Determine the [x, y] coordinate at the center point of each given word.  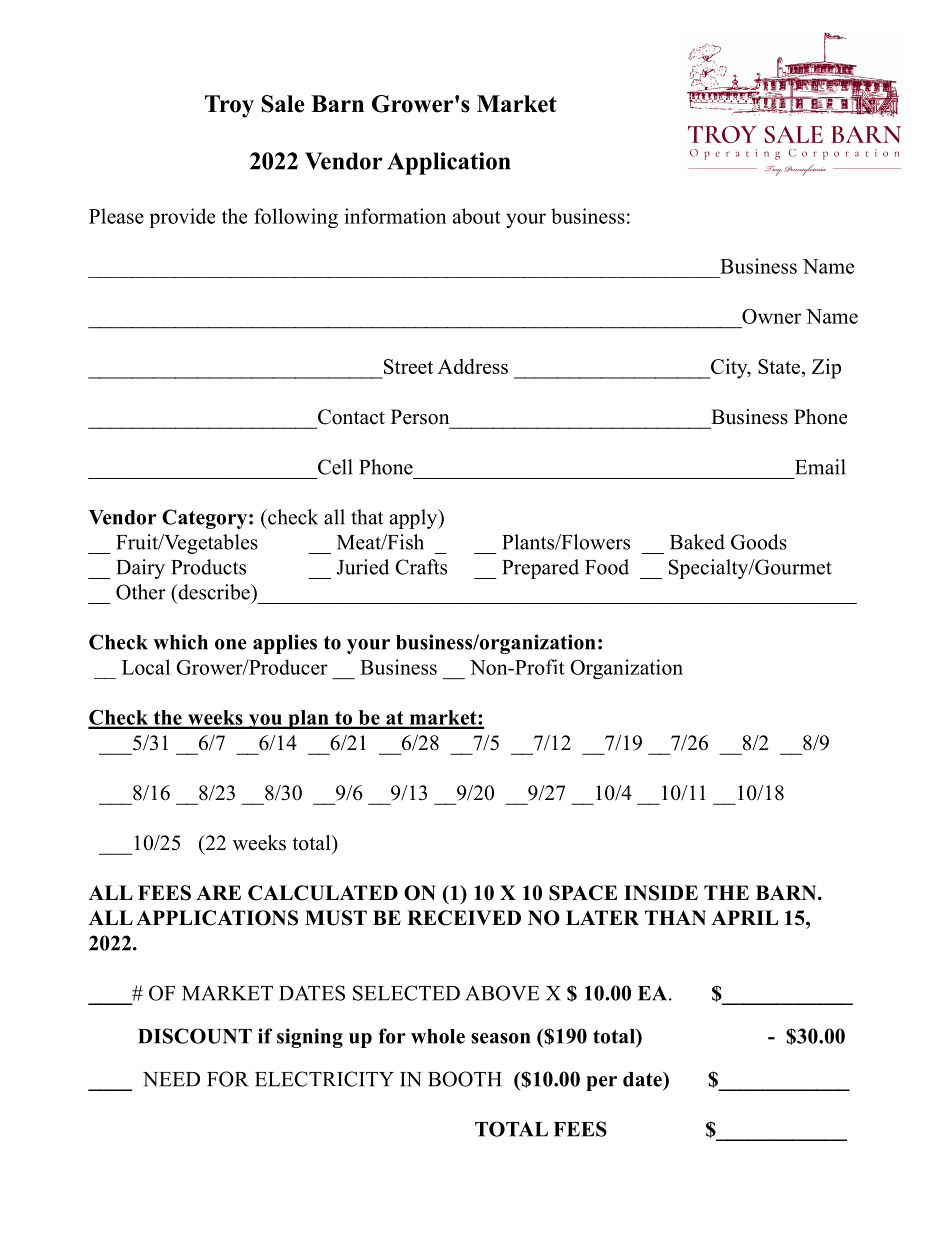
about [476, 216]
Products [208, 567]
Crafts [421, 567]
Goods [759, 542]
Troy [229, 106]
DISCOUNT [195, 1036]
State [780, 366]
